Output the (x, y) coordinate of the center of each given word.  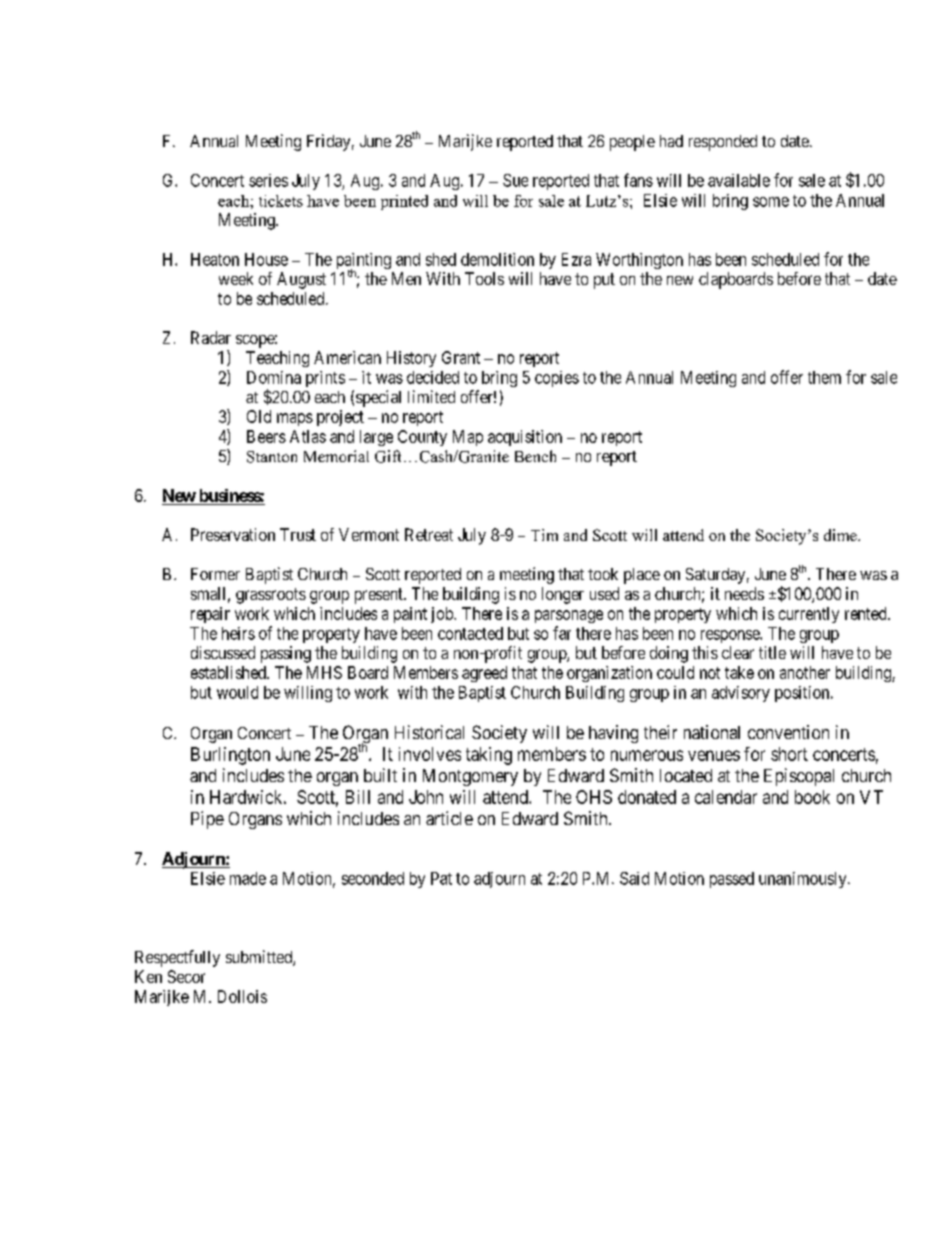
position (803, 694)
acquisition (525, 438)
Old (259, 416)
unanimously (804, 880)
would (237, 692)
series (268, 180)
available (739, 180)
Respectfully (177, 958)
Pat (441, 878)
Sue (515, 180)
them (824, 377)
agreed (484, 674)
